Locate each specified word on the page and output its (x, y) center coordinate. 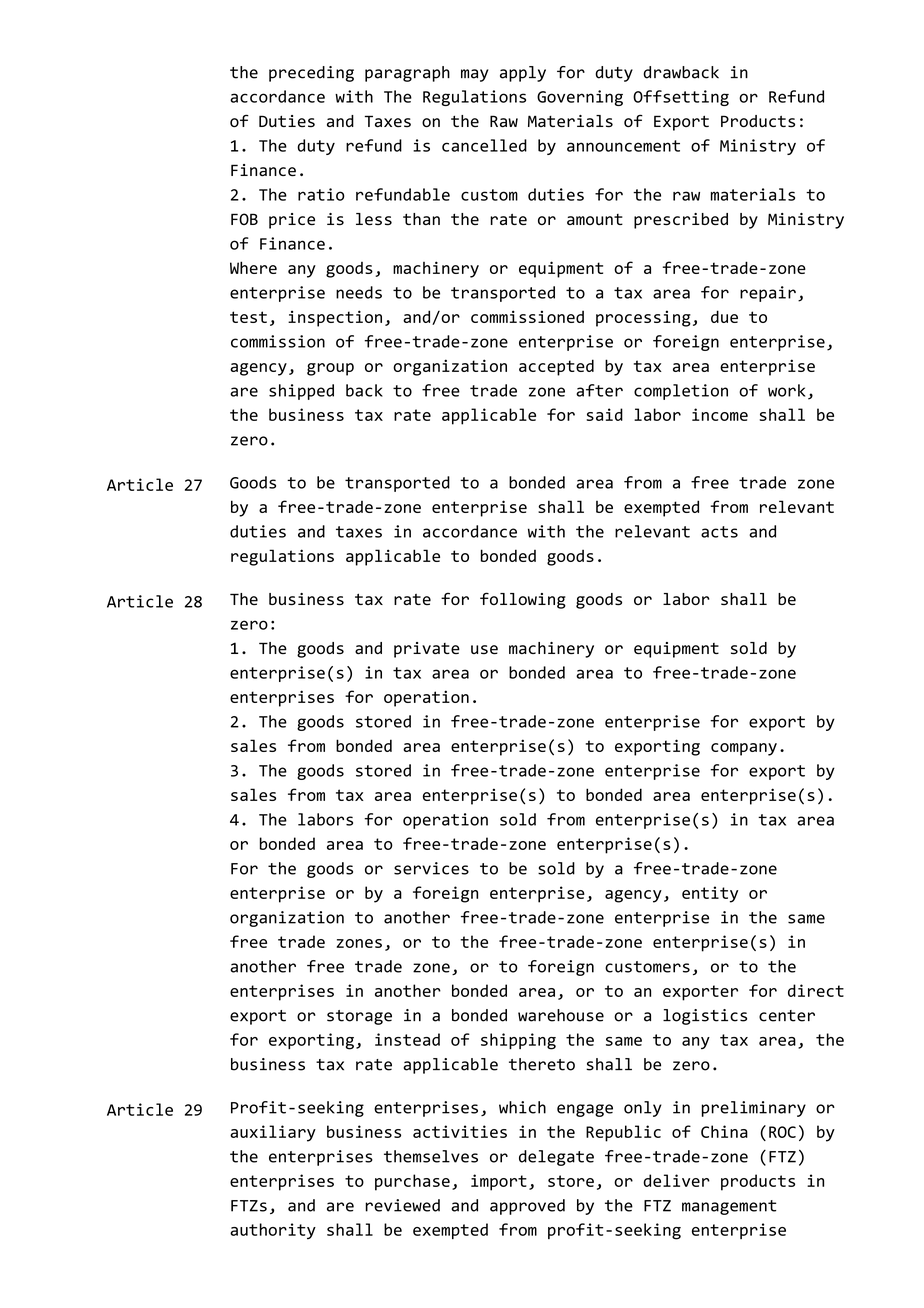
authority (273, 1231)
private (427, 650)
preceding (311, 74)
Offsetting (681, 98)
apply (523, 74)
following (523, 600)
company (744, 749)
